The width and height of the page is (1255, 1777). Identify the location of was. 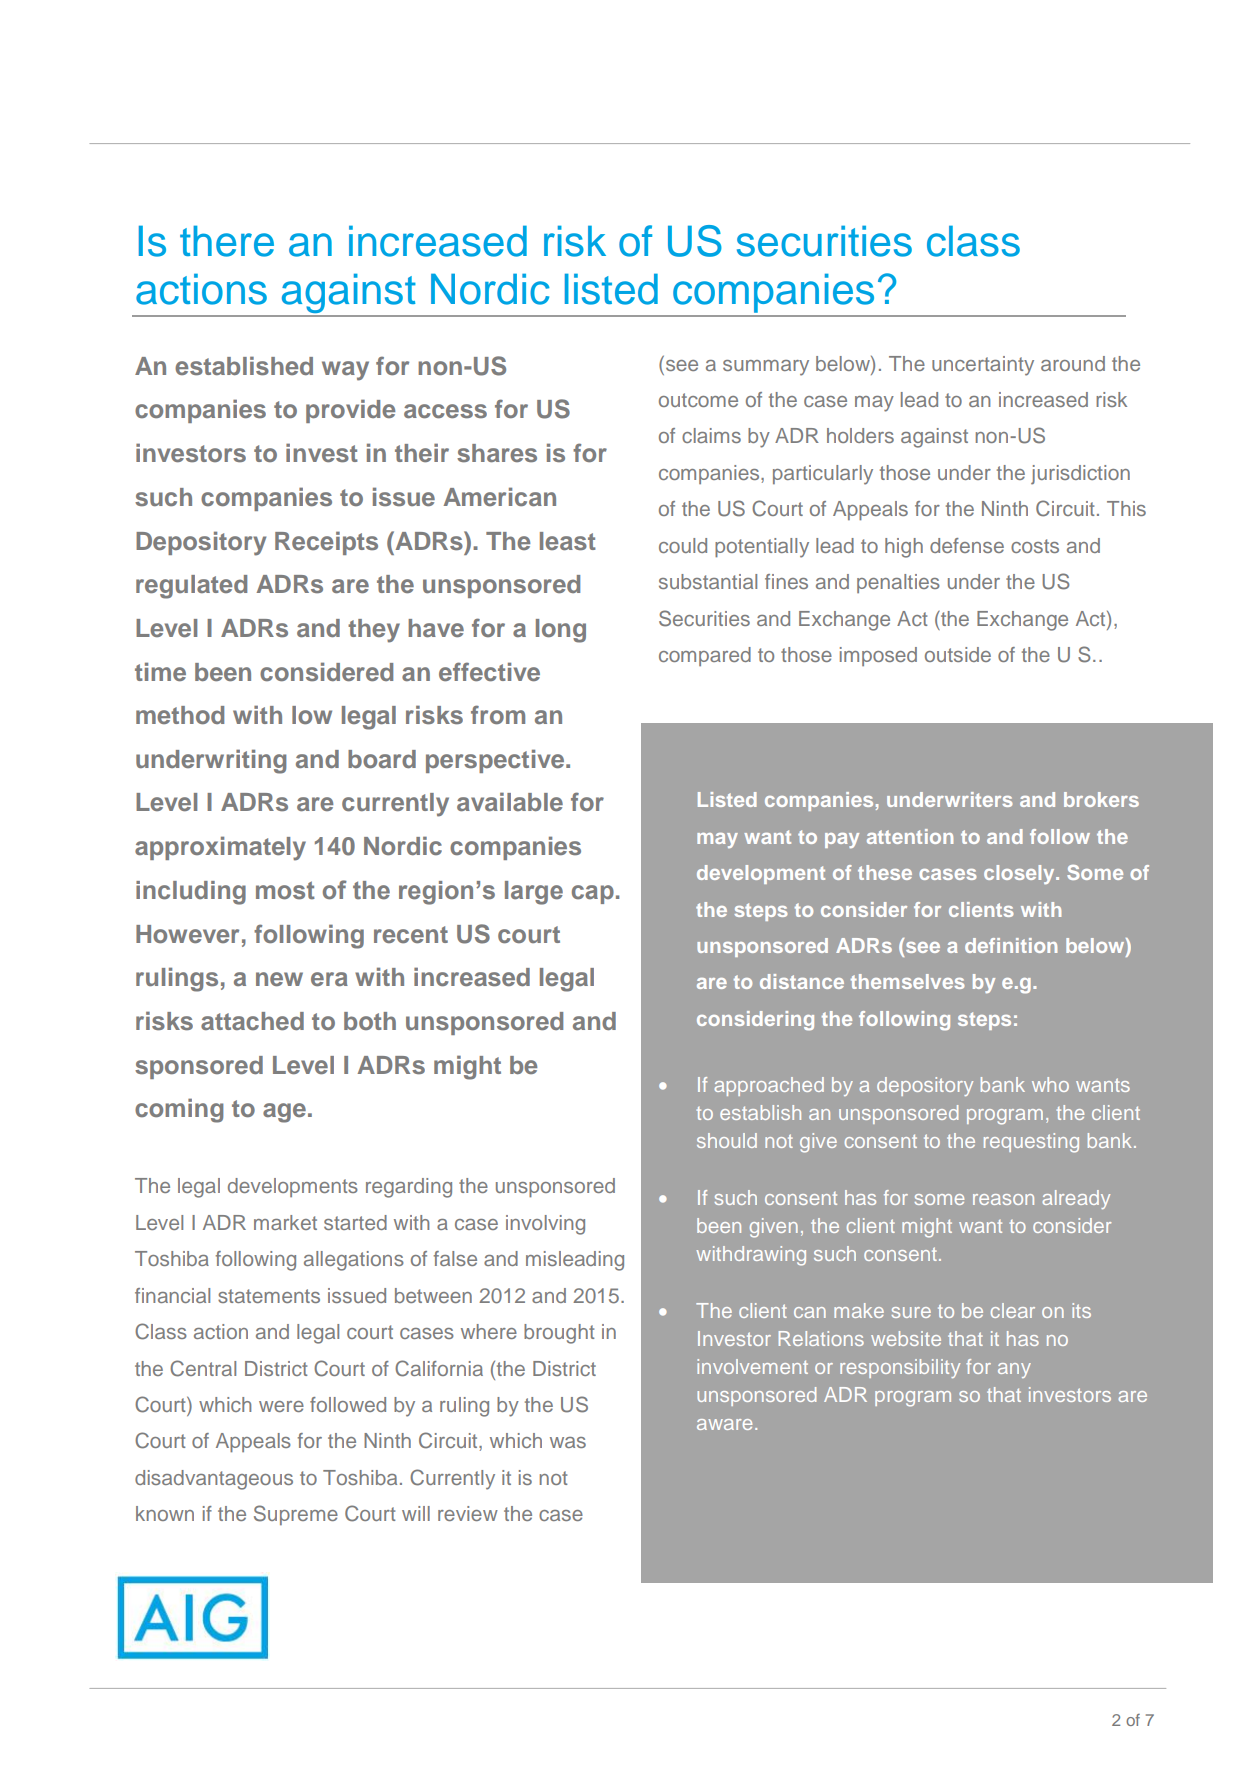
(568, 1442).
